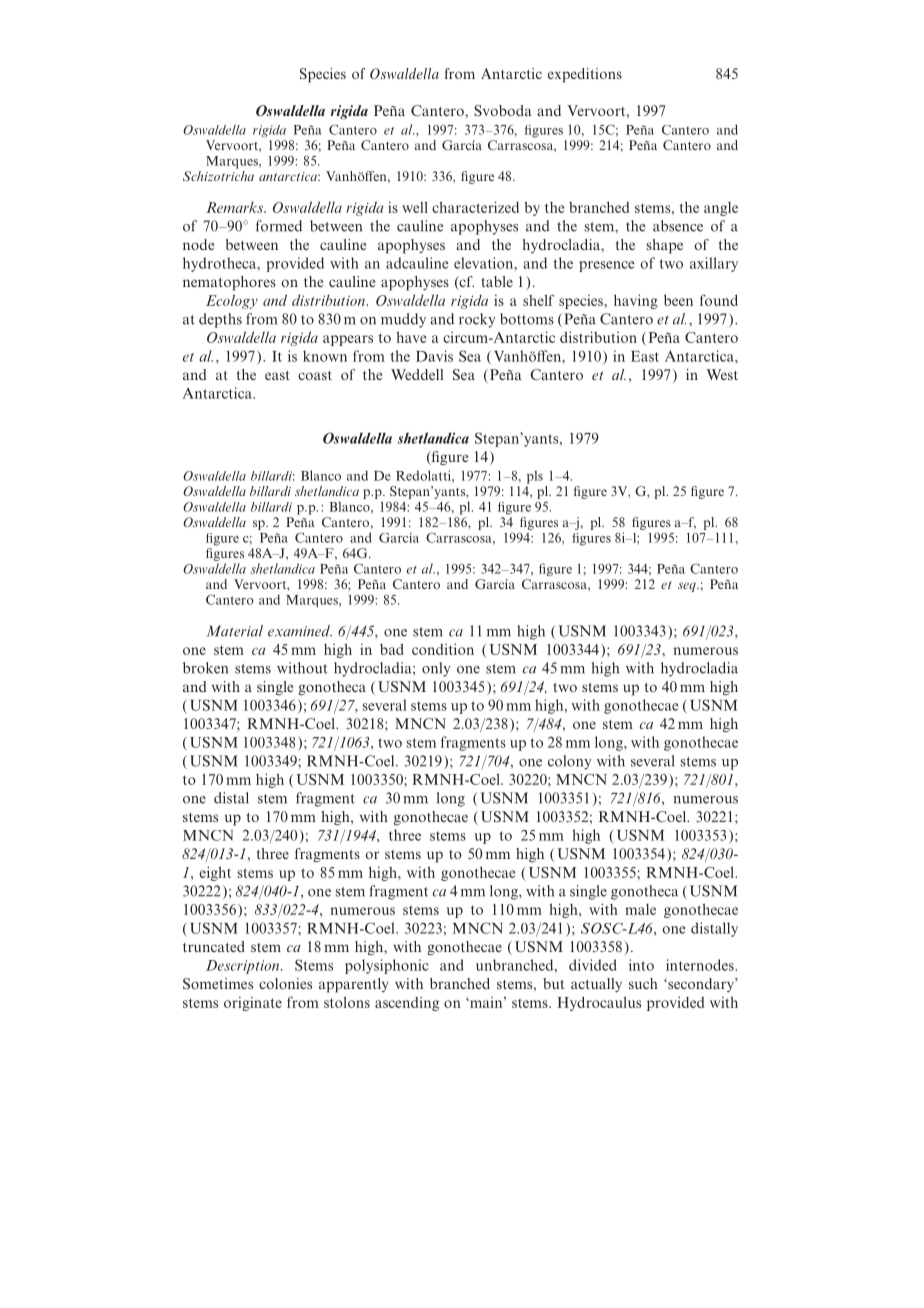  What do you see at coordinates (475, 207) in the screenshot?
I see `characterized` at bounding box center [475, 207].
